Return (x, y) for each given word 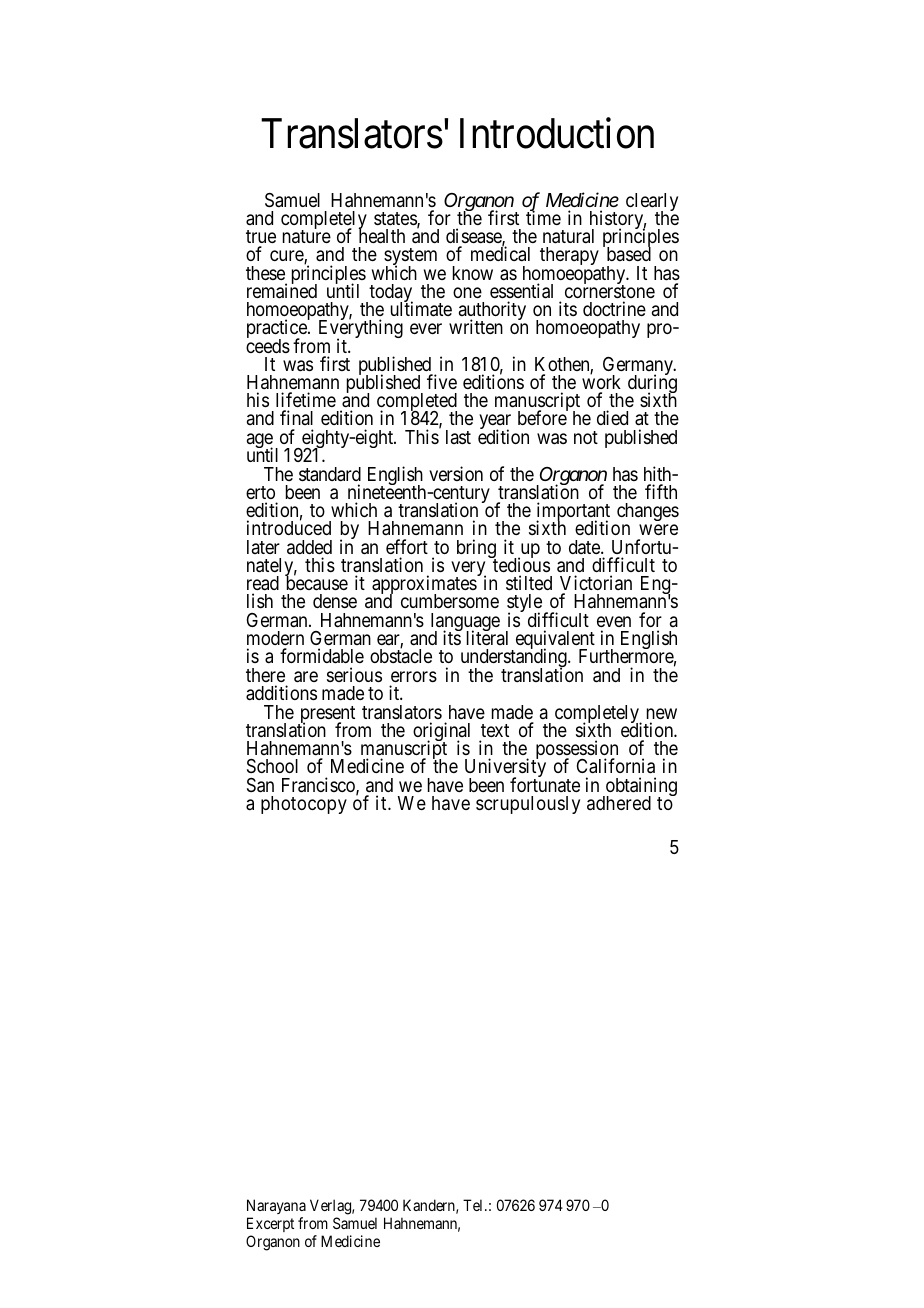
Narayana (276, 1206)
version (456, 473)
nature (307, 236)
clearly (652, 203)
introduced (289, 527)
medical (500, 253)
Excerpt (270, 1224)
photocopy (304, 805)
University (505, 769)
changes (648, 512)
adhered (619, 803)
